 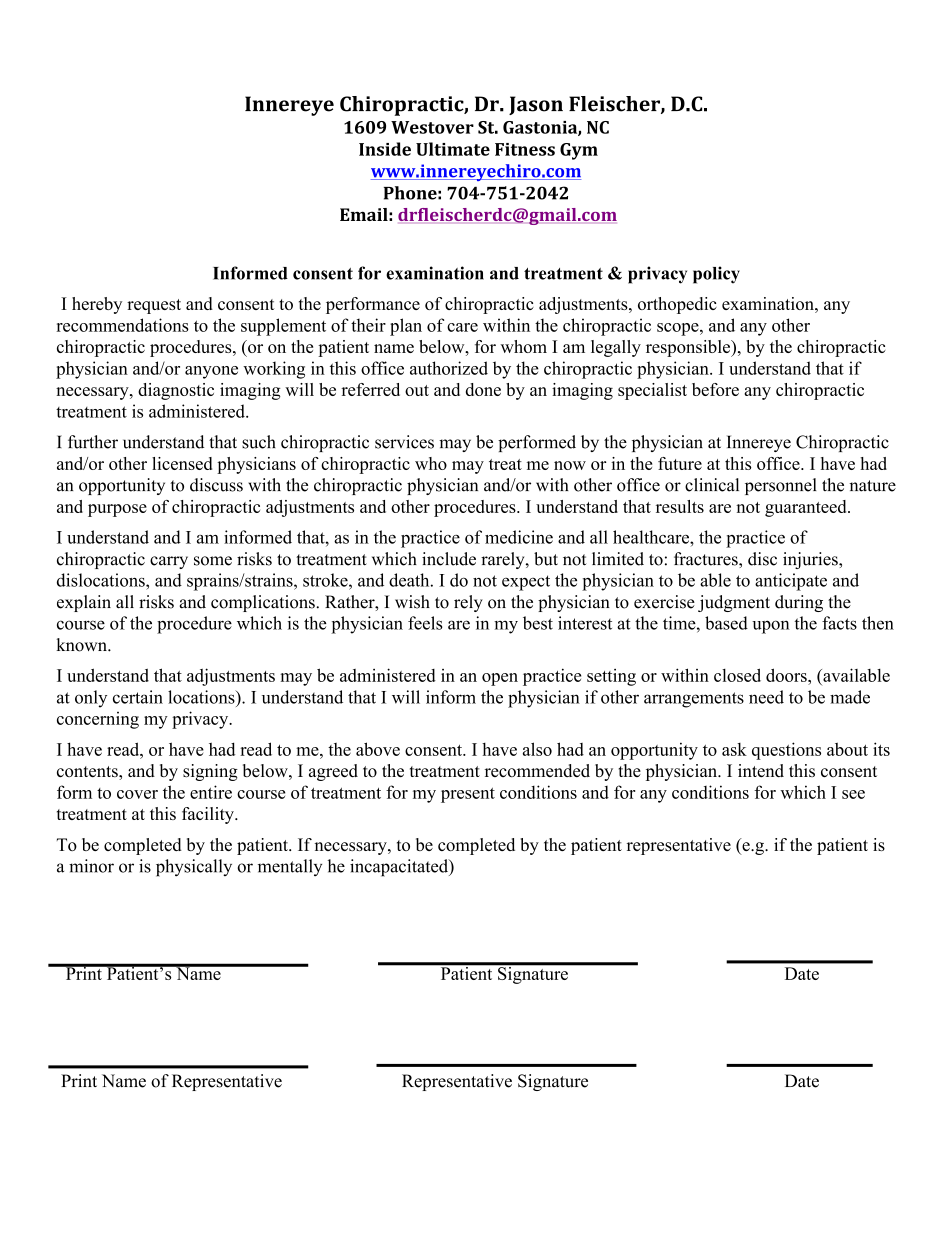 What do you see at coordinates (194, 868) in the screenshot?
I see `physically` at bounding box center [194, 868].
